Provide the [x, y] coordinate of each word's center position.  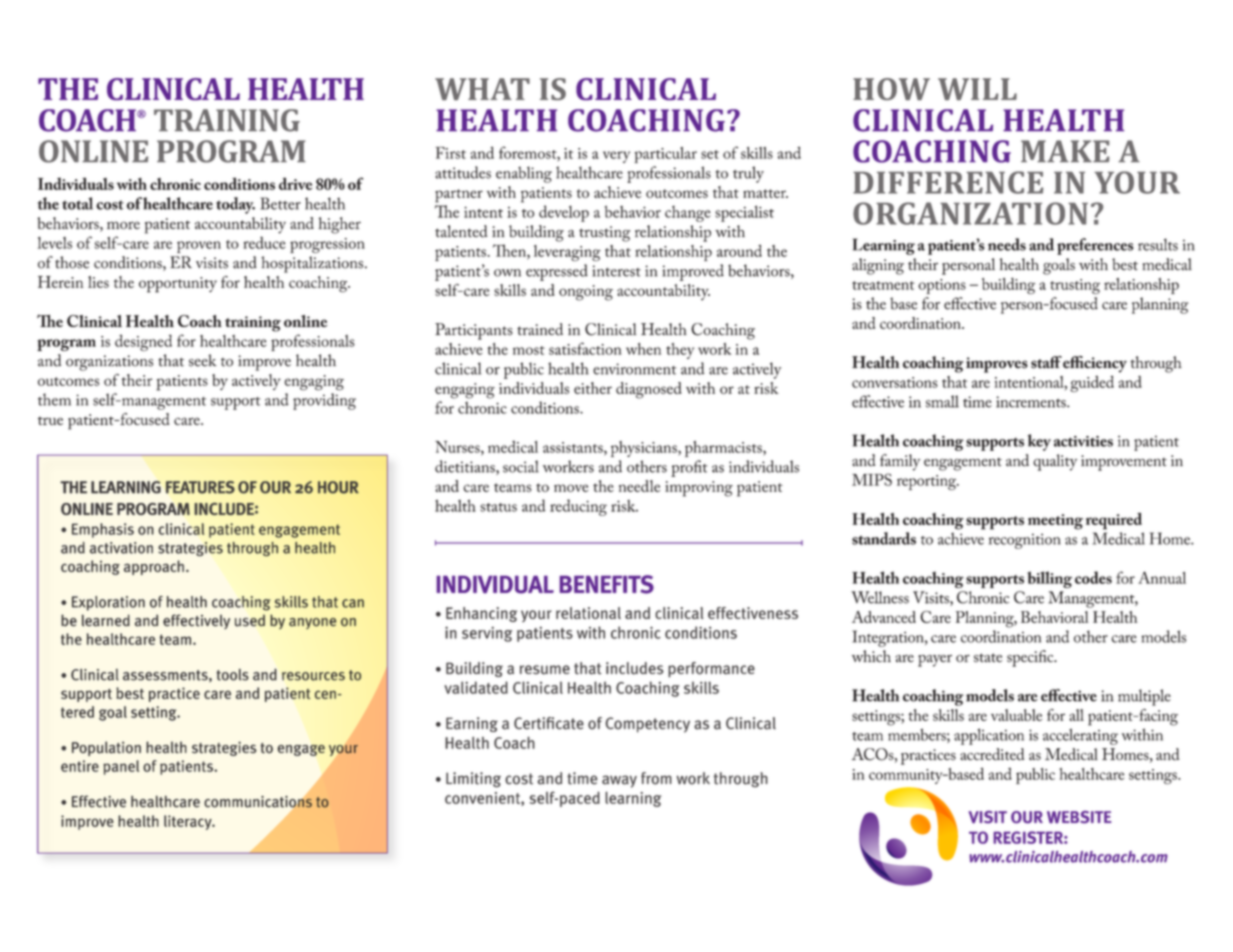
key [1039, 442]
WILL [977, 89]
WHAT [482, 89]
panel [121, 767]
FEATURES [200, 487]
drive [295, 183]
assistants [574, 448]
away [619, 781]
